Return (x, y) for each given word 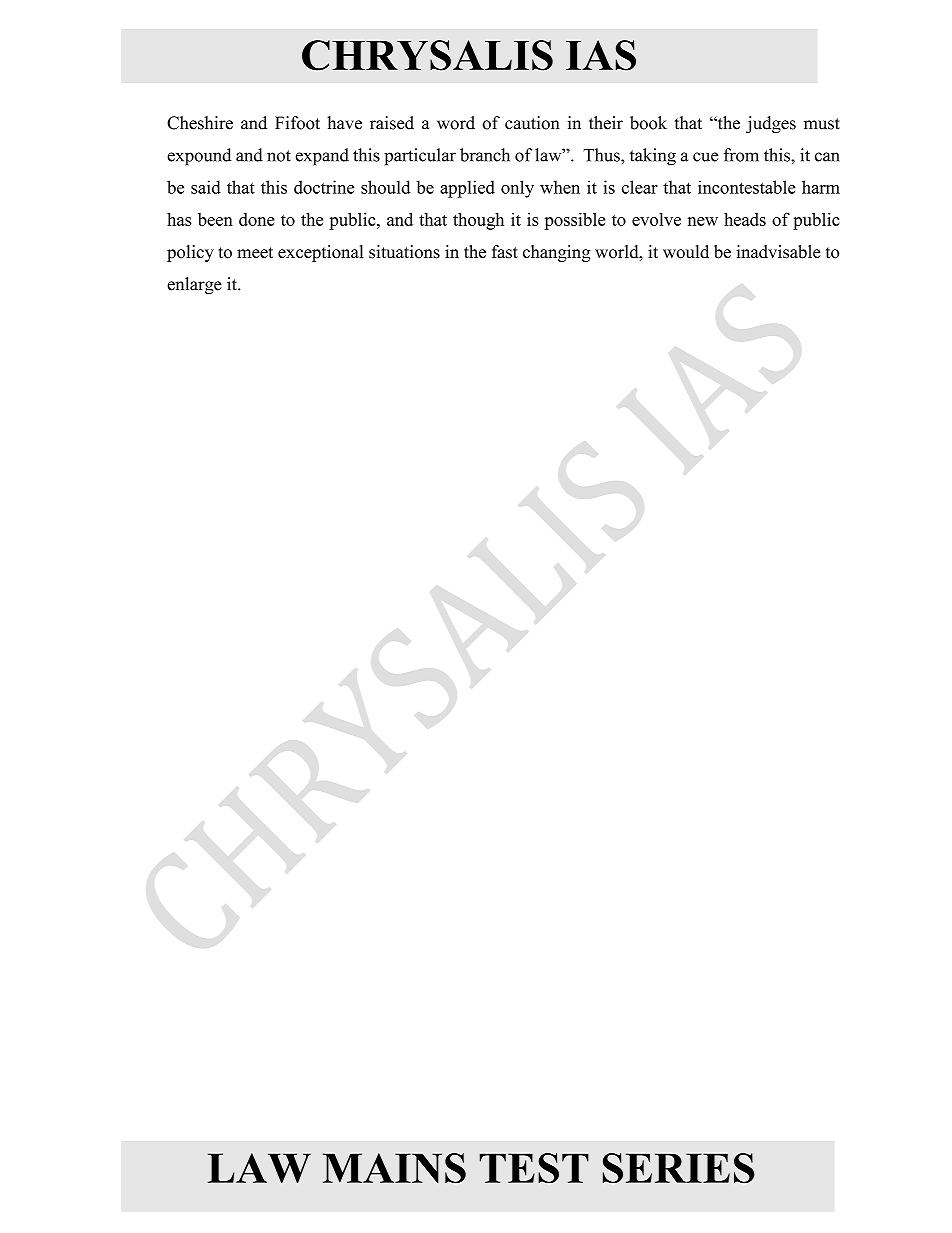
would (686, 252)
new (703, 221)
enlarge (194, 285)
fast (505, 252)
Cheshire (200, 123)
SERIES (679, 1168)
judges (771, 124)
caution (532, 123)
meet (255, 253)
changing (557, 253)
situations (404, 252)
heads (745, 219)
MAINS (394, 1168)
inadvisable (778, 252)
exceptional (321, 253)
